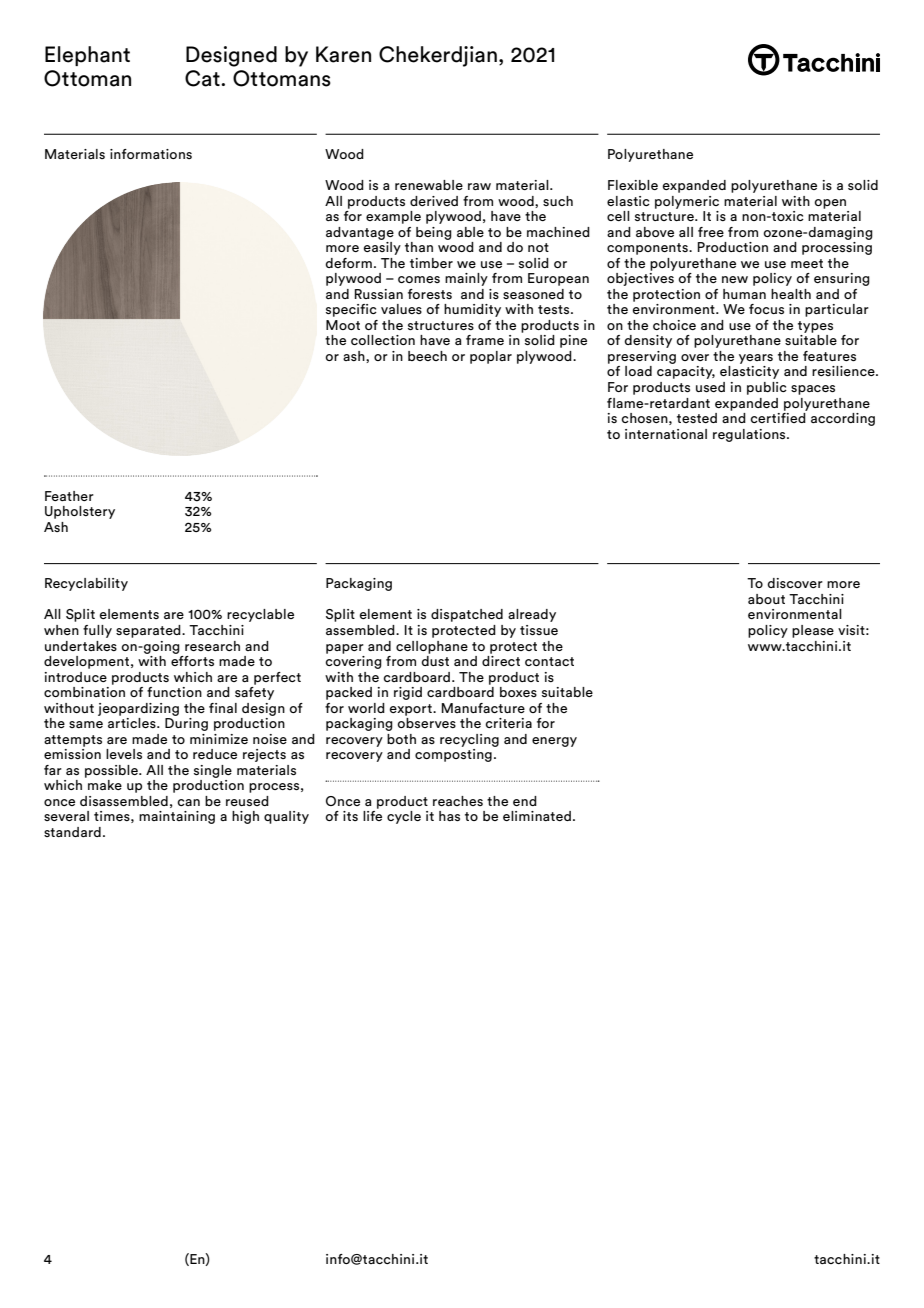  I want to click on has, so click(449, 816).
